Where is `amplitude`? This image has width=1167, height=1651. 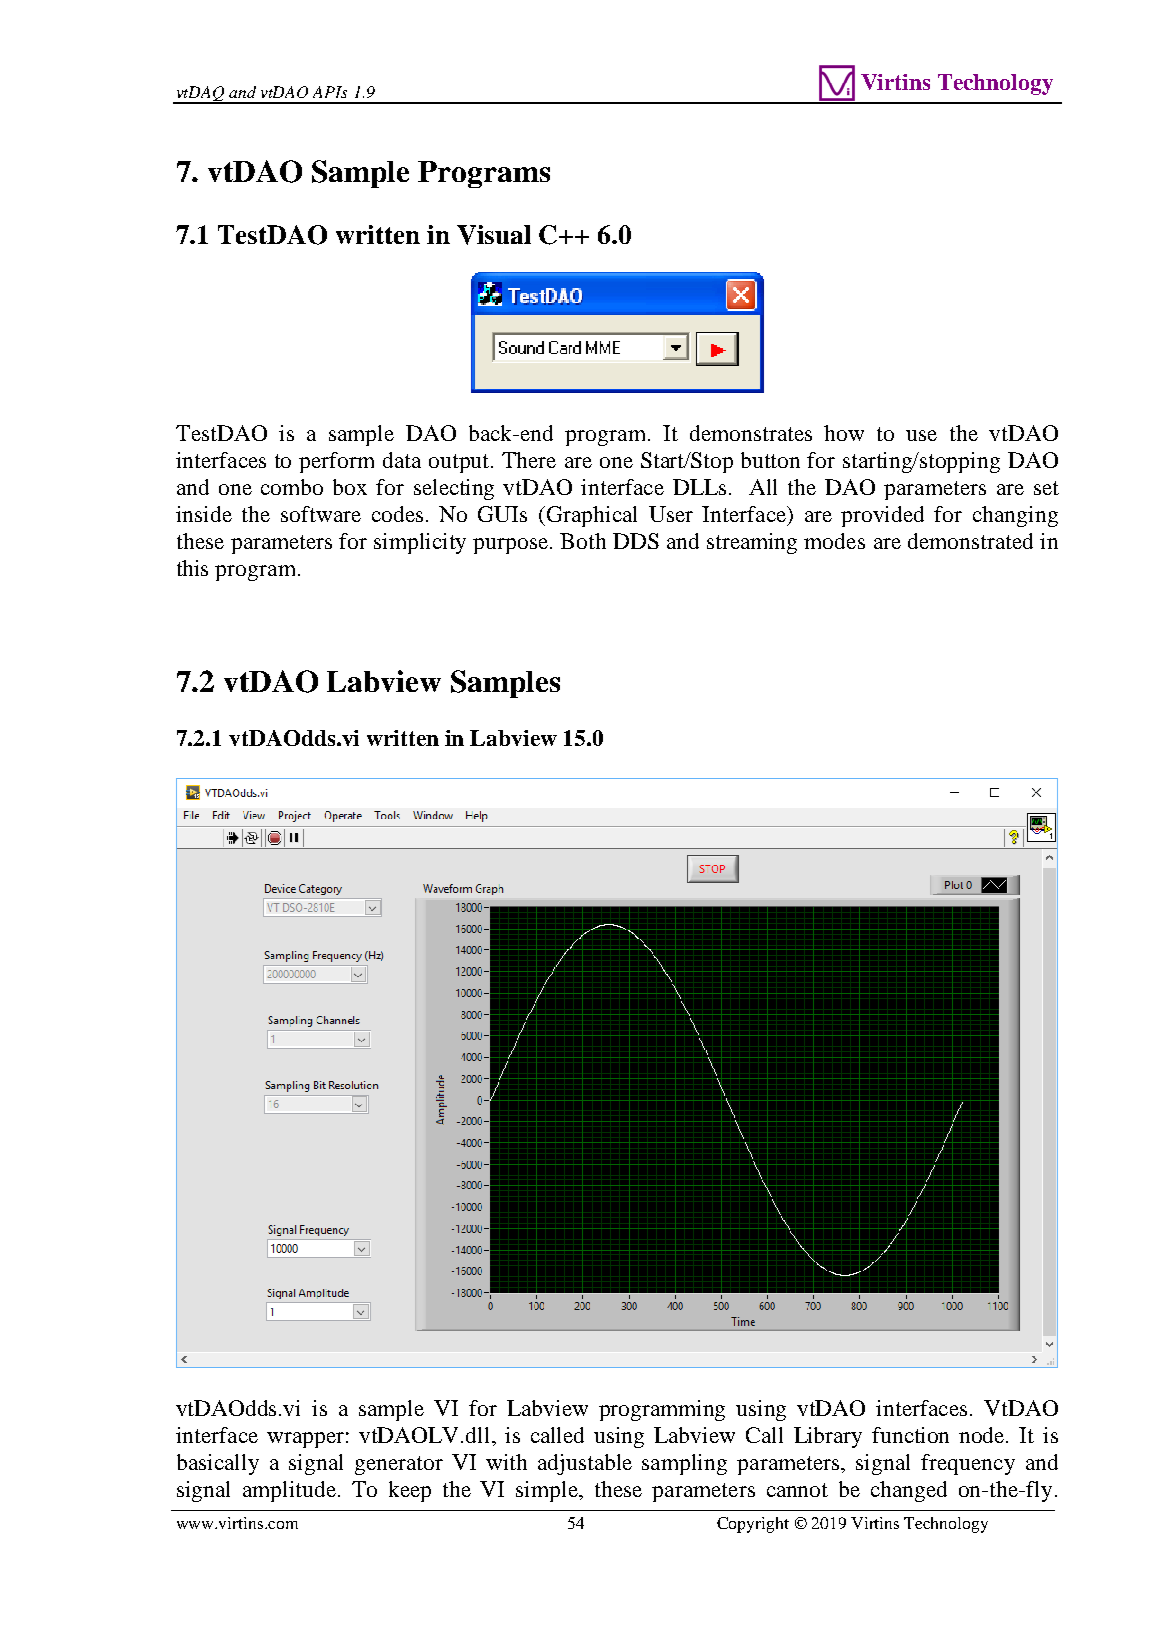
amplitude is located at coordinates (291, 1491).
